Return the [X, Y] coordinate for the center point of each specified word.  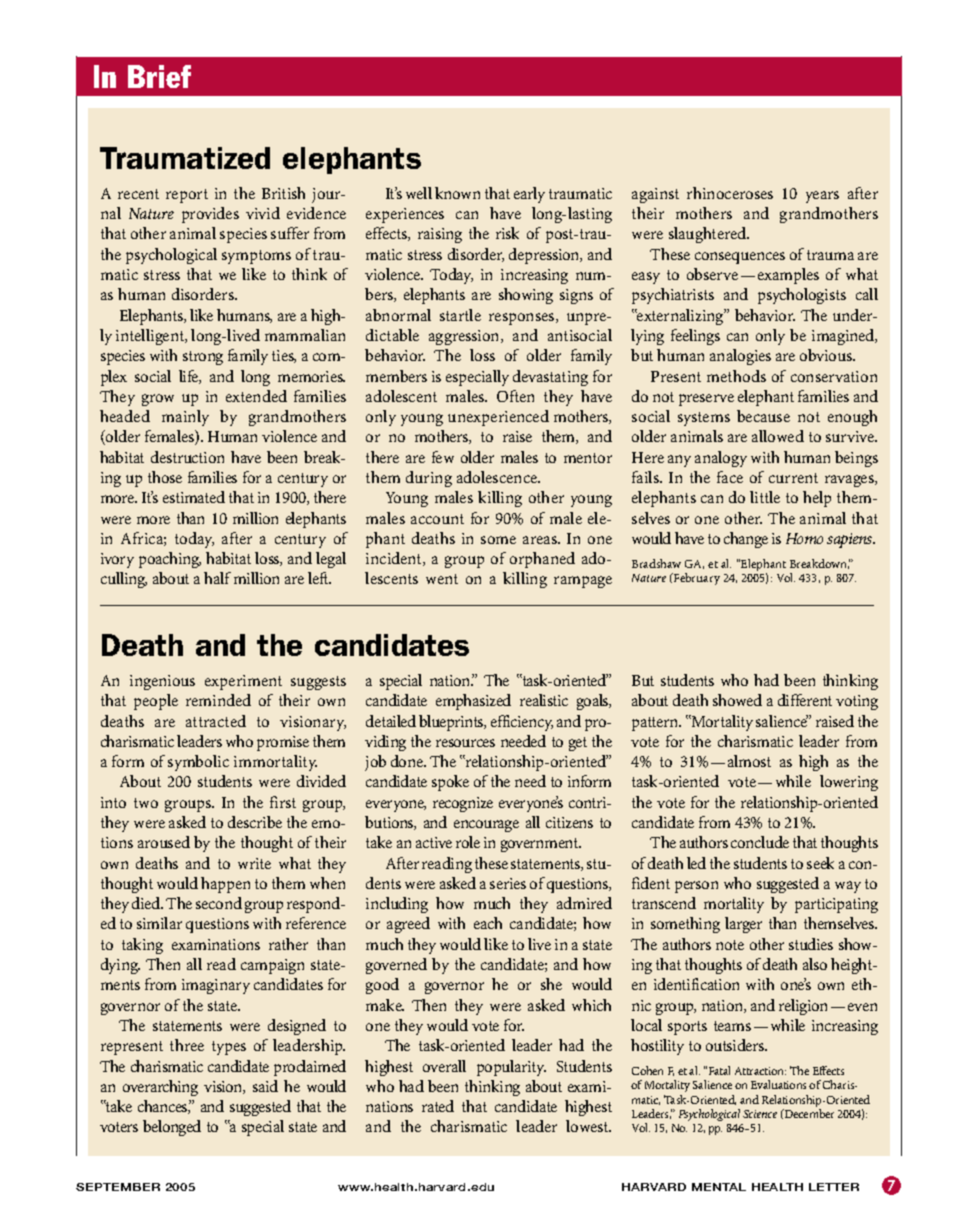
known [457, 193]
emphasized [473, 702]
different [805, 700]
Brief [159, 76]
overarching [160, 1088]
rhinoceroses [730, 193]
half [217, 578]
